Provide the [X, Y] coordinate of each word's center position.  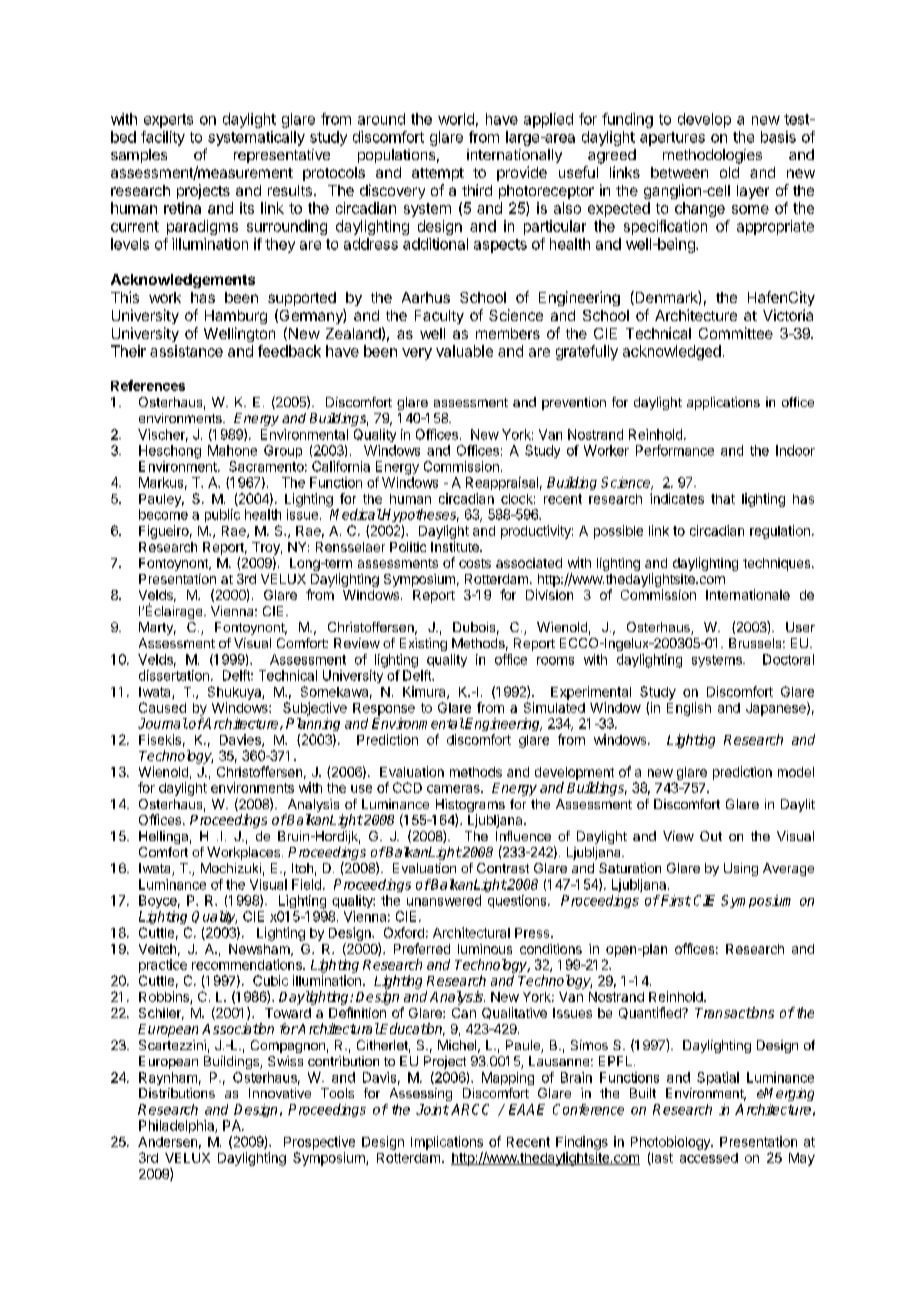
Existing [423, 644]
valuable [464, 351]
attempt [438, 174]
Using [741, 869]
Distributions [177, 1093]
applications [723, 403]
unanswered [444, 900]
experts [168, 121]
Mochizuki [231, 868]
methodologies [712, 156]
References [148, 385]
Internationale [748, 594]
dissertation [174, 675]
